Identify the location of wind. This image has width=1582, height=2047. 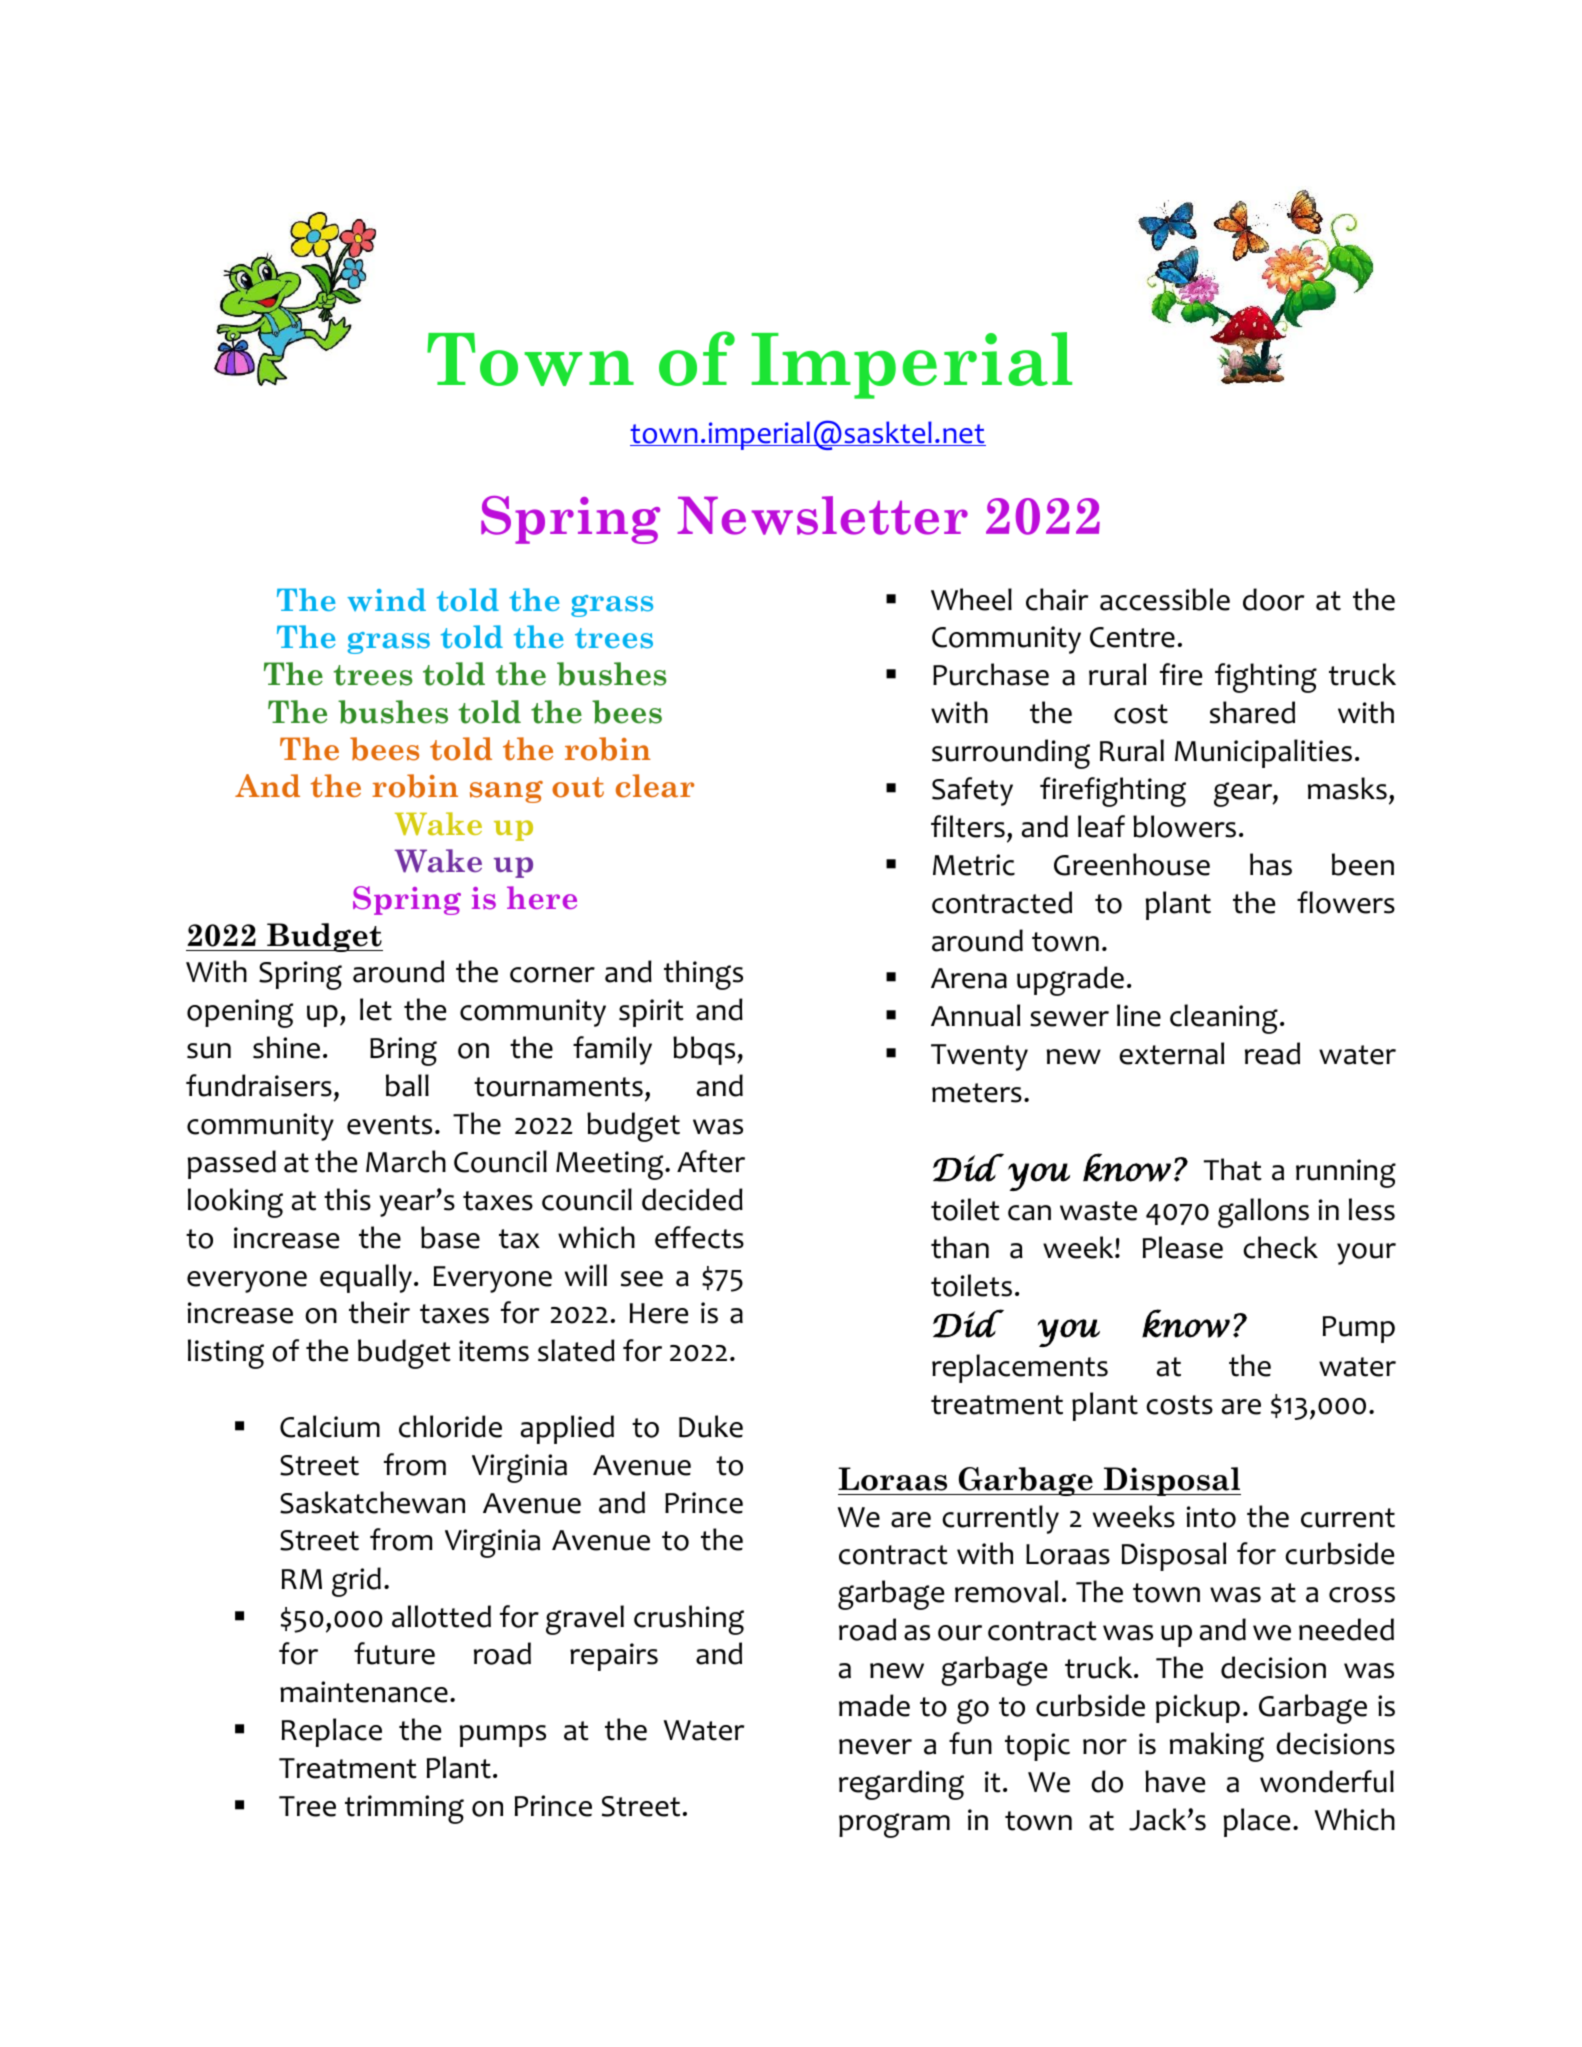
(386, 600).
